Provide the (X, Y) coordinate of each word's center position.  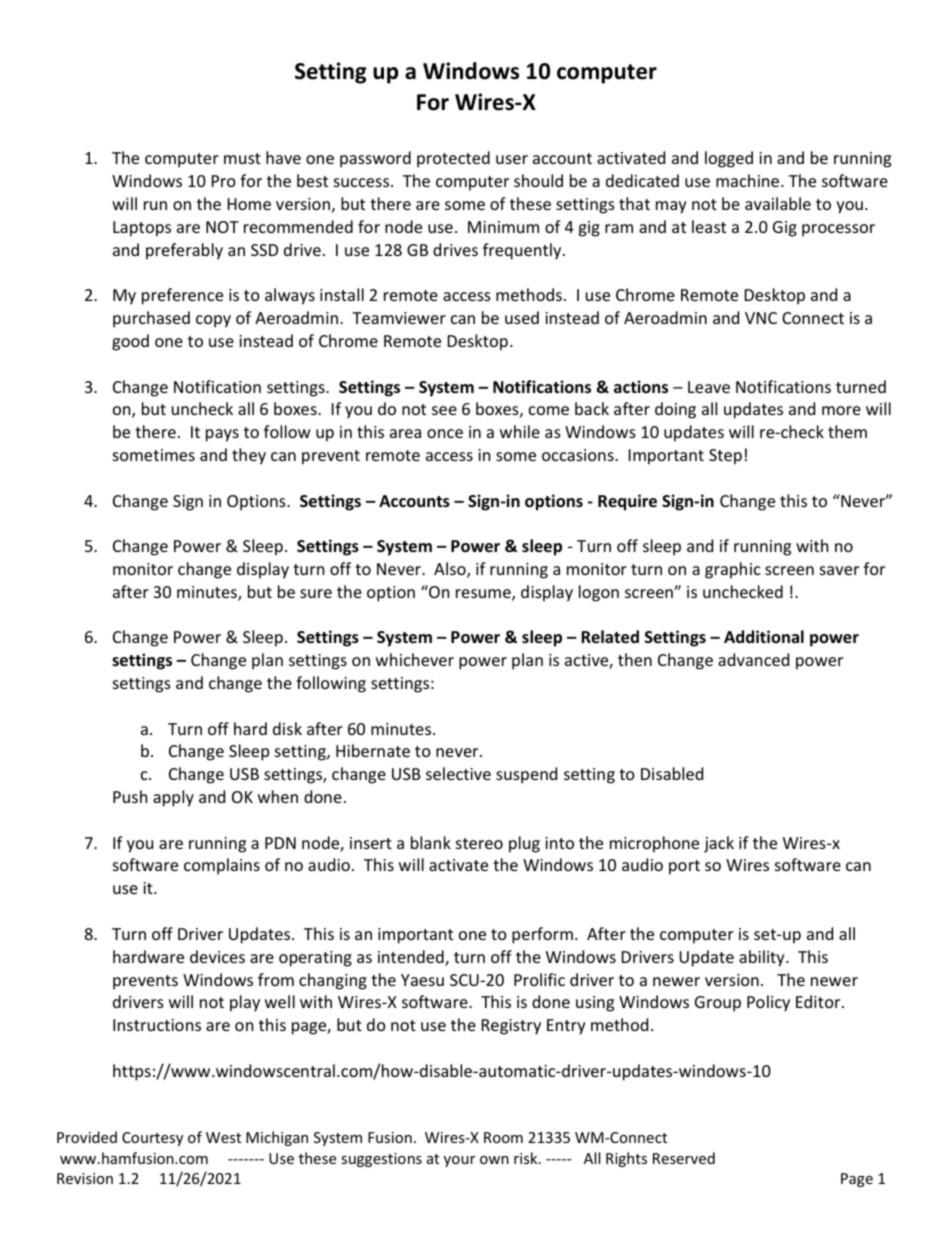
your (459, 1161)
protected (453, 159)
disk (287, 728)
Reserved (684, 1158)
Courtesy (152, 1139)
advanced (753, 659)
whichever (415, 659)
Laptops (142, 229)
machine (749, 180)
